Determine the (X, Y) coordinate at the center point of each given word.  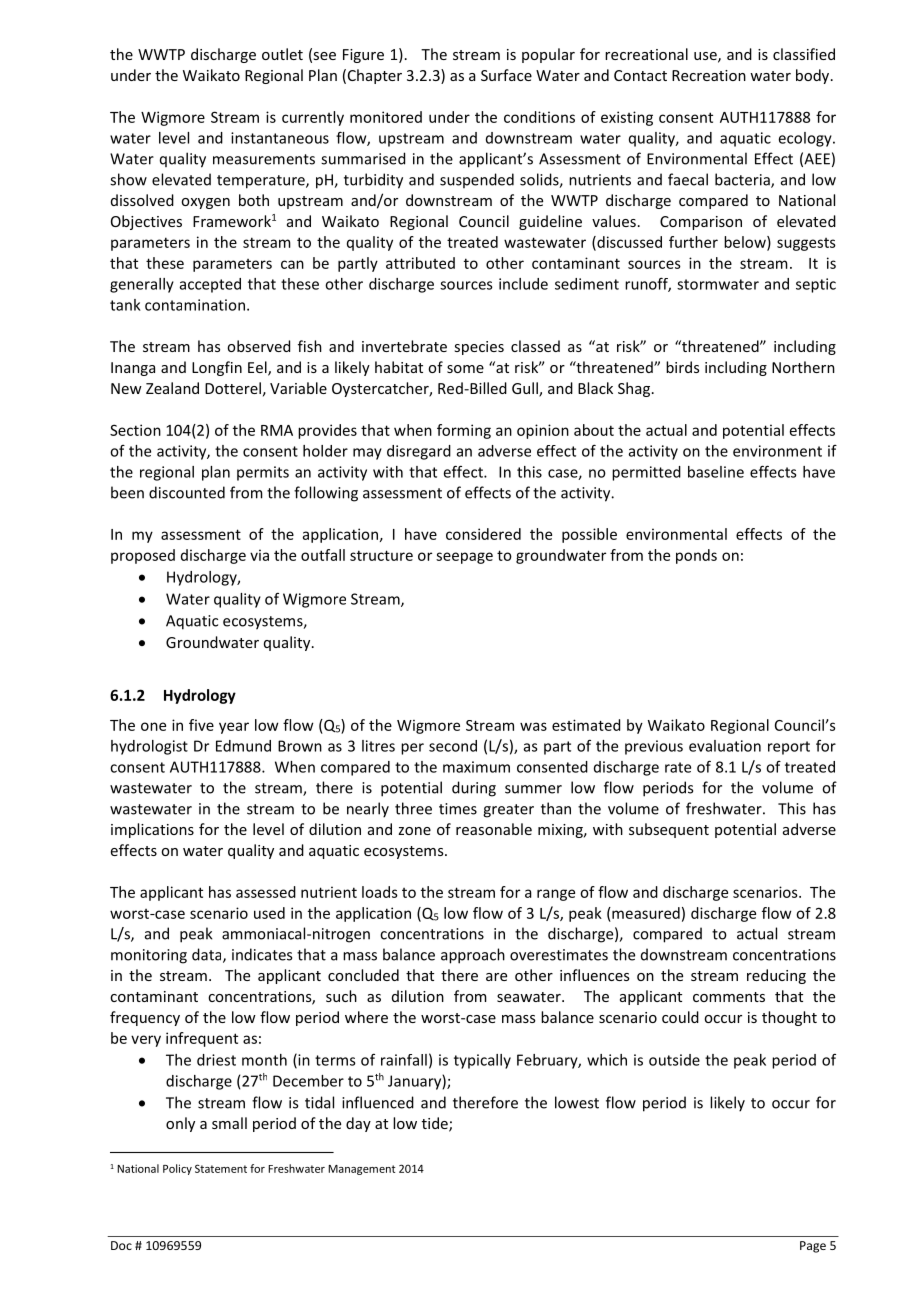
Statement (221, 1168)
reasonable (494, 829)
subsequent (669, 830)
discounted (187, 492)
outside (674, 1060)
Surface (506, 75)
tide (436, 1124)
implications (152, 830)
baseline (716, 472)
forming (464, 431)
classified (804, 54)
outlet (282, 54)
